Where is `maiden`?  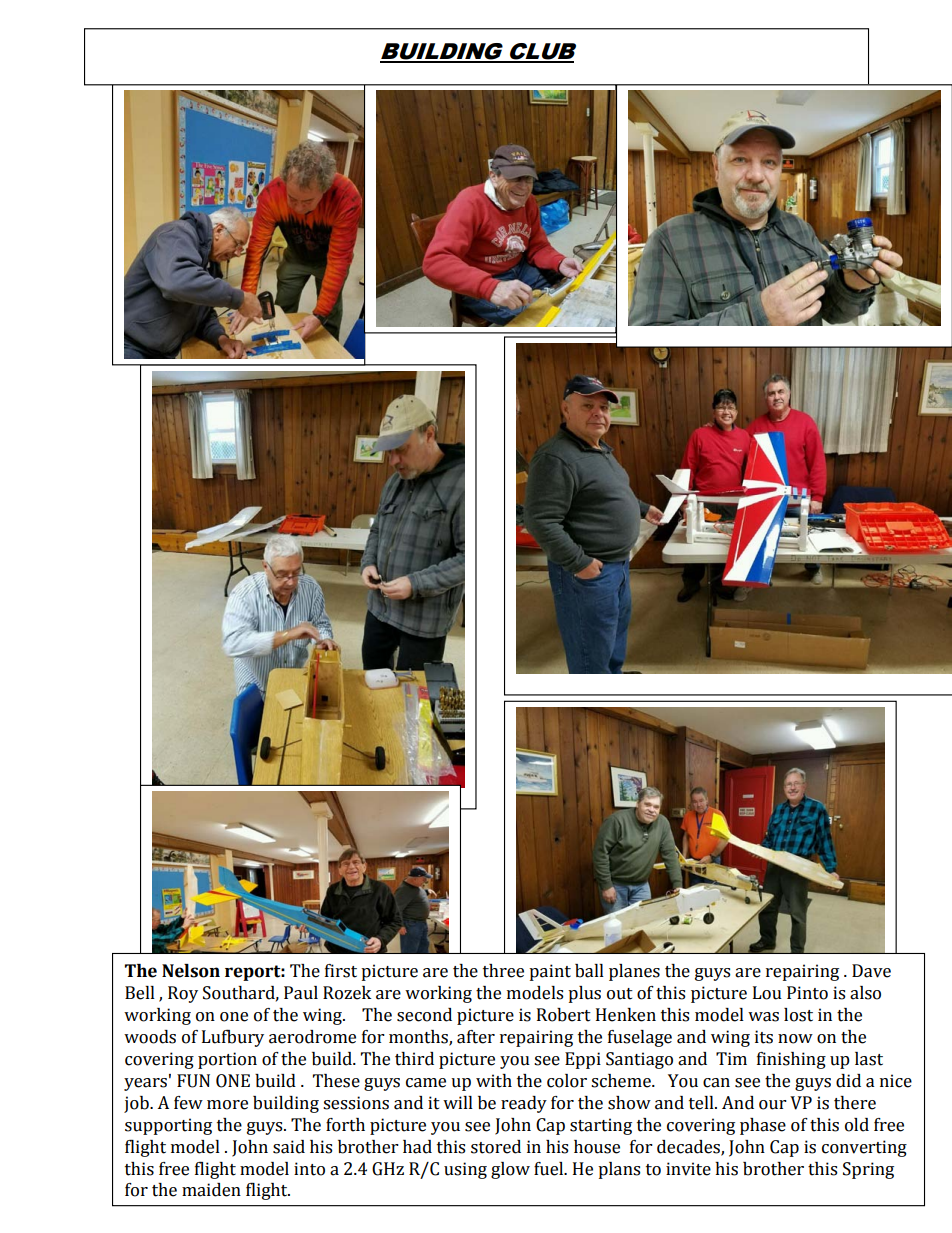 maiden is located at coordinates (211, 1190).
